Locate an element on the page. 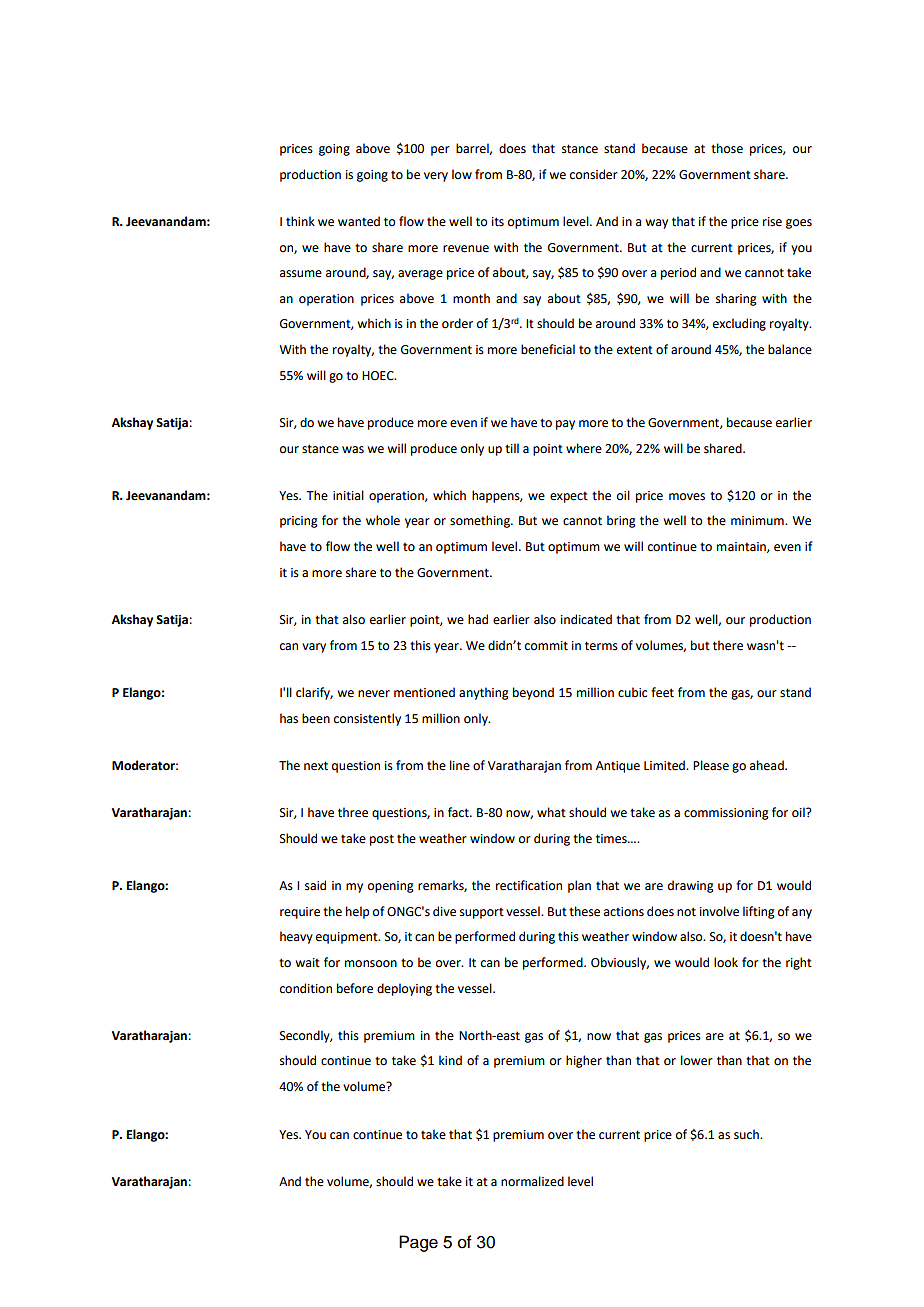 The image size is (924, 1307). rectification is located at coordinates (529, 885).
